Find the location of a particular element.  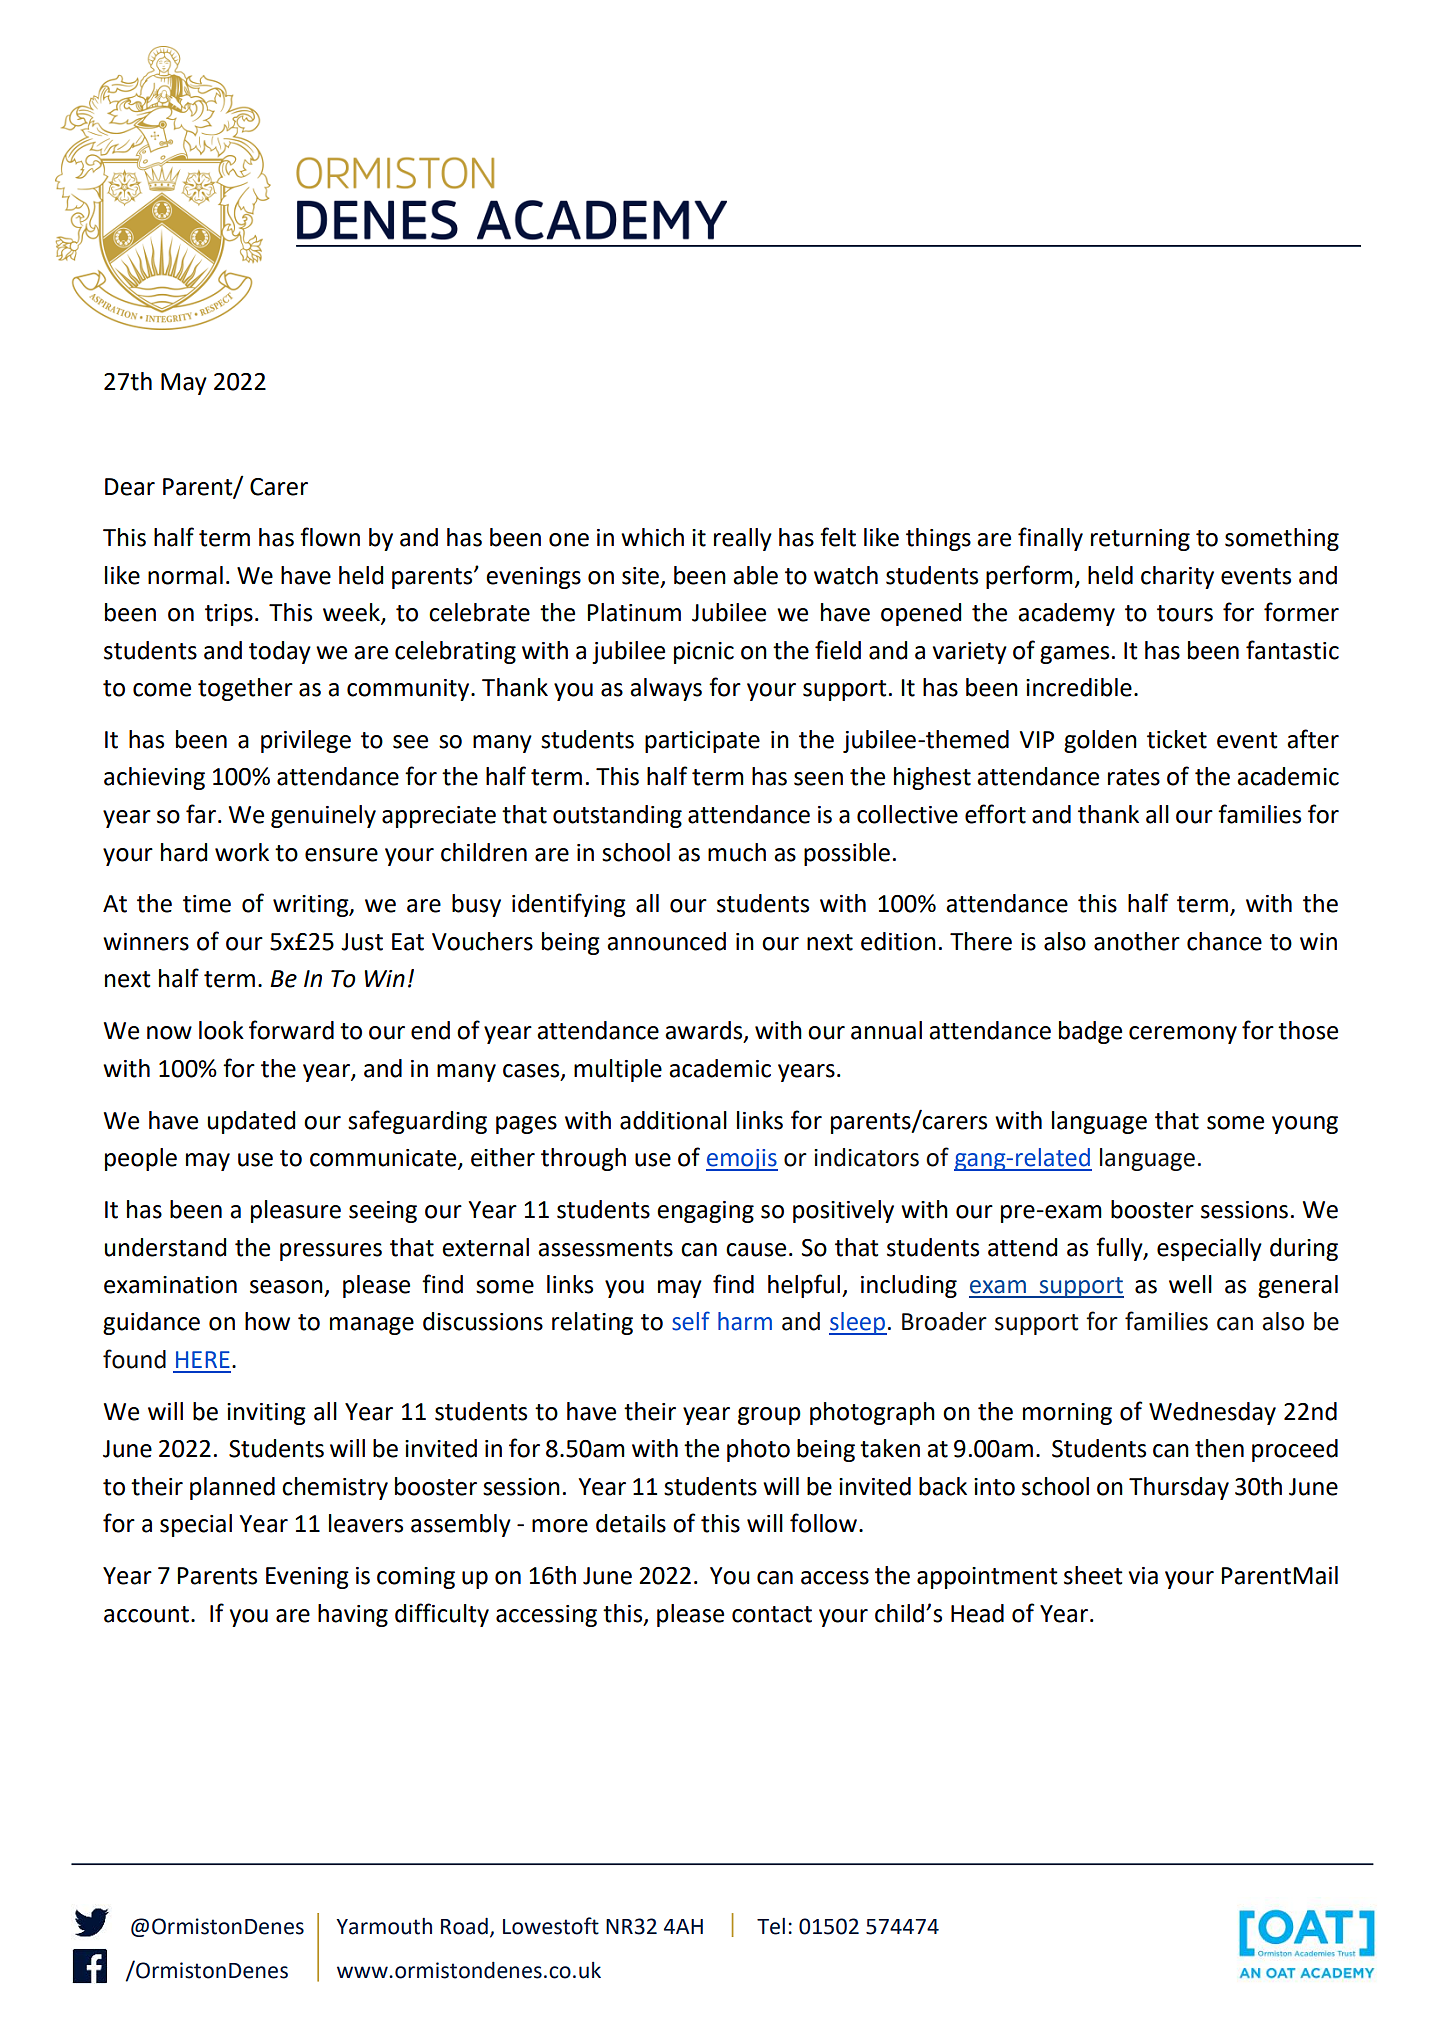

engaging is located at coordinates (705, 1212).
